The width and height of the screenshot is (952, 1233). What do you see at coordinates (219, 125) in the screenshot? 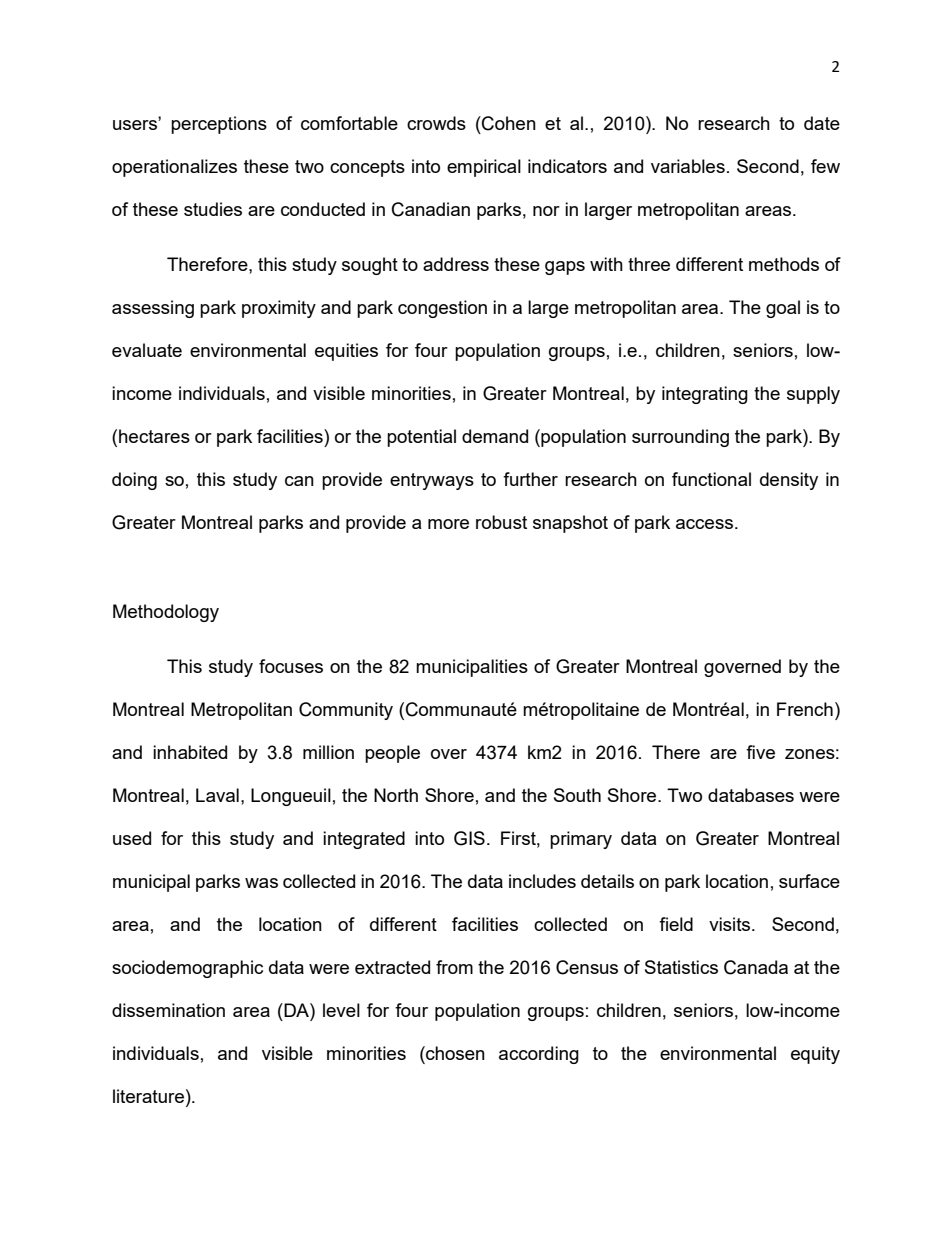
I see `perceptions` at bounding box center [219, 125].
